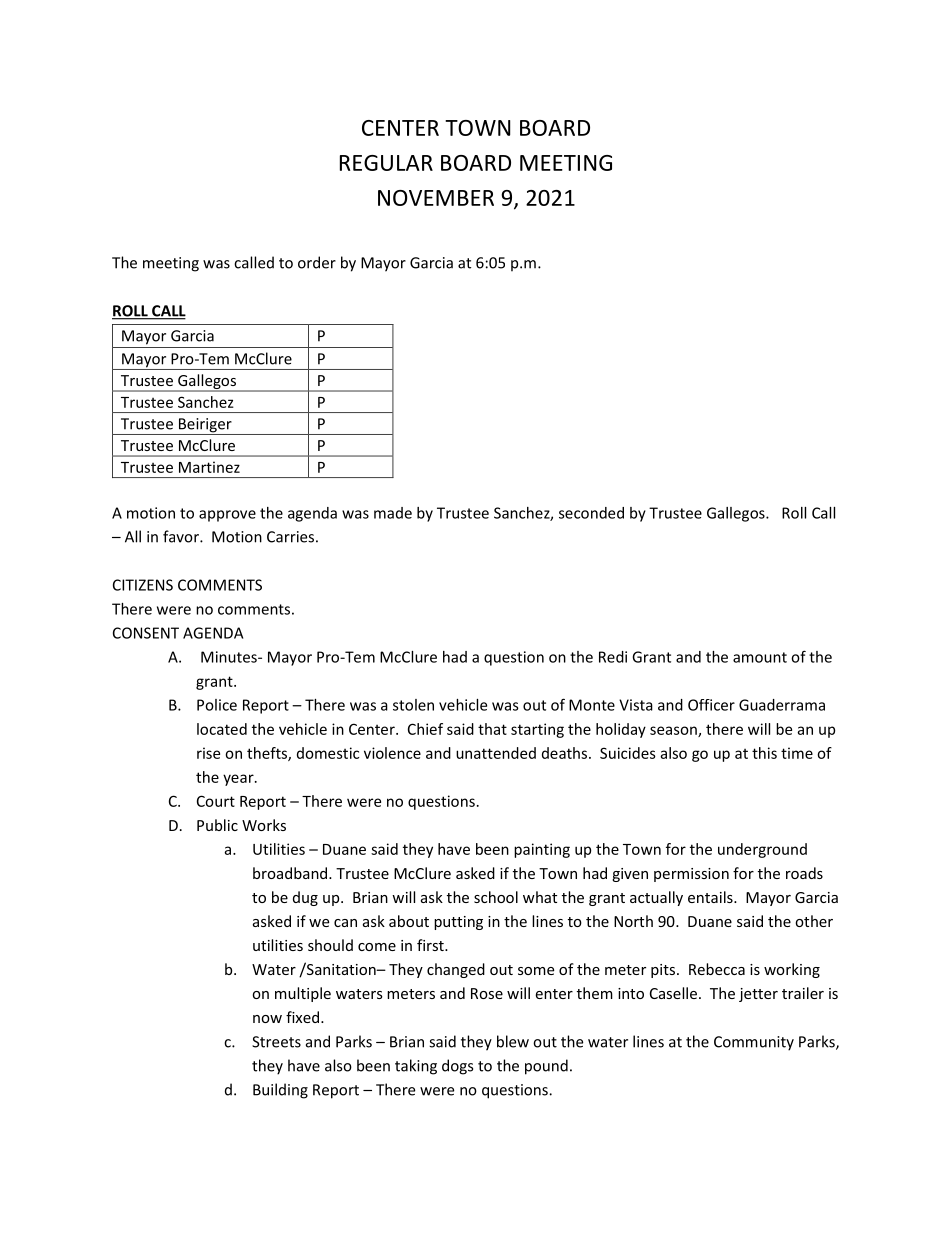  Describe the element at coordinates (386, 163) in the image. I see `REGULAR` at that location.
